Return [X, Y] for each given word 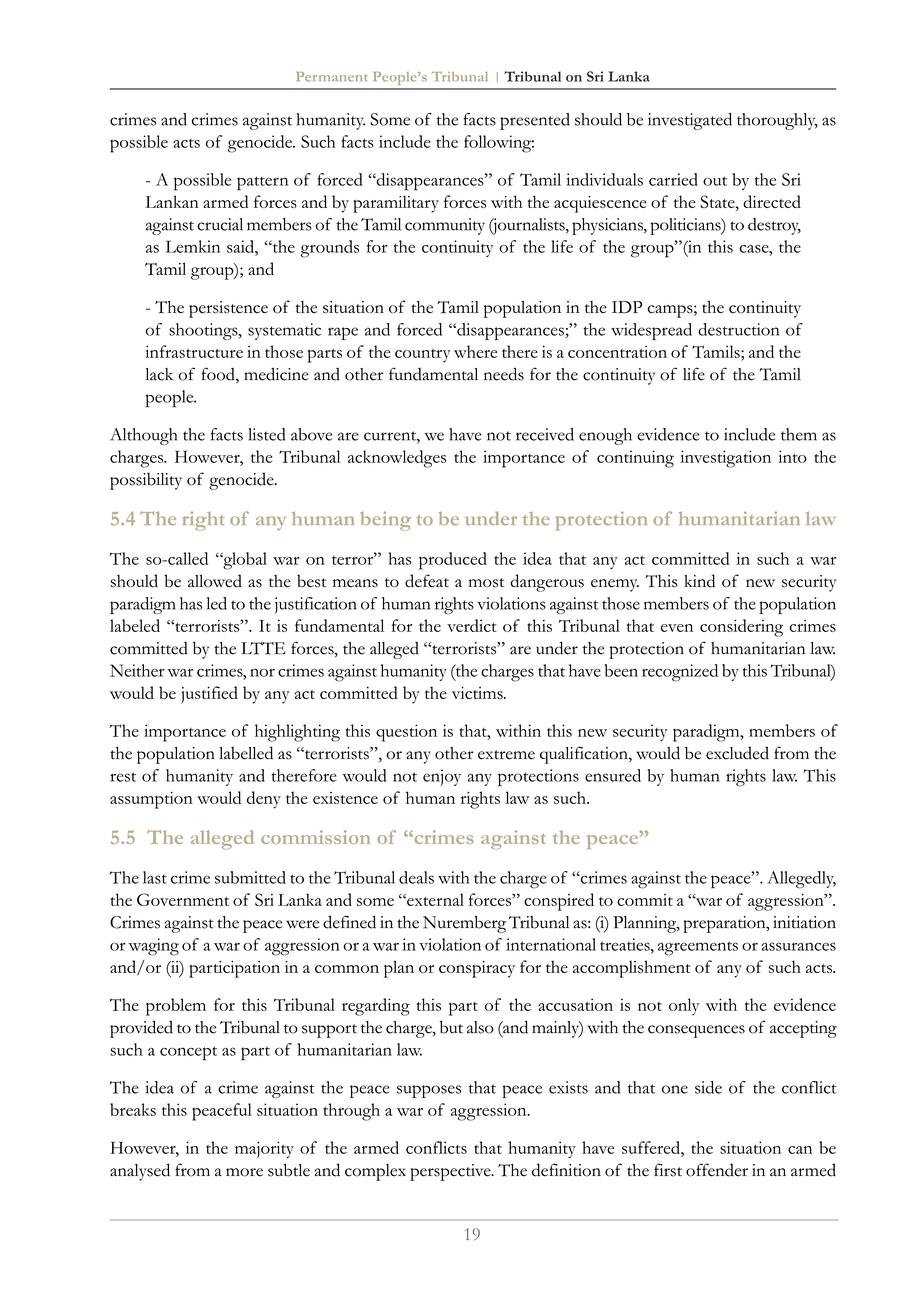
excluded [737, 753]
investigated [690, 121]
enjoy [442, 777]
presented [535, 121]
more [244, 1172]
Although [143, 436]
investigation [725, 459]
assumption [151, 800]
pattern [262, 183]
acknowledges [397, 459]
